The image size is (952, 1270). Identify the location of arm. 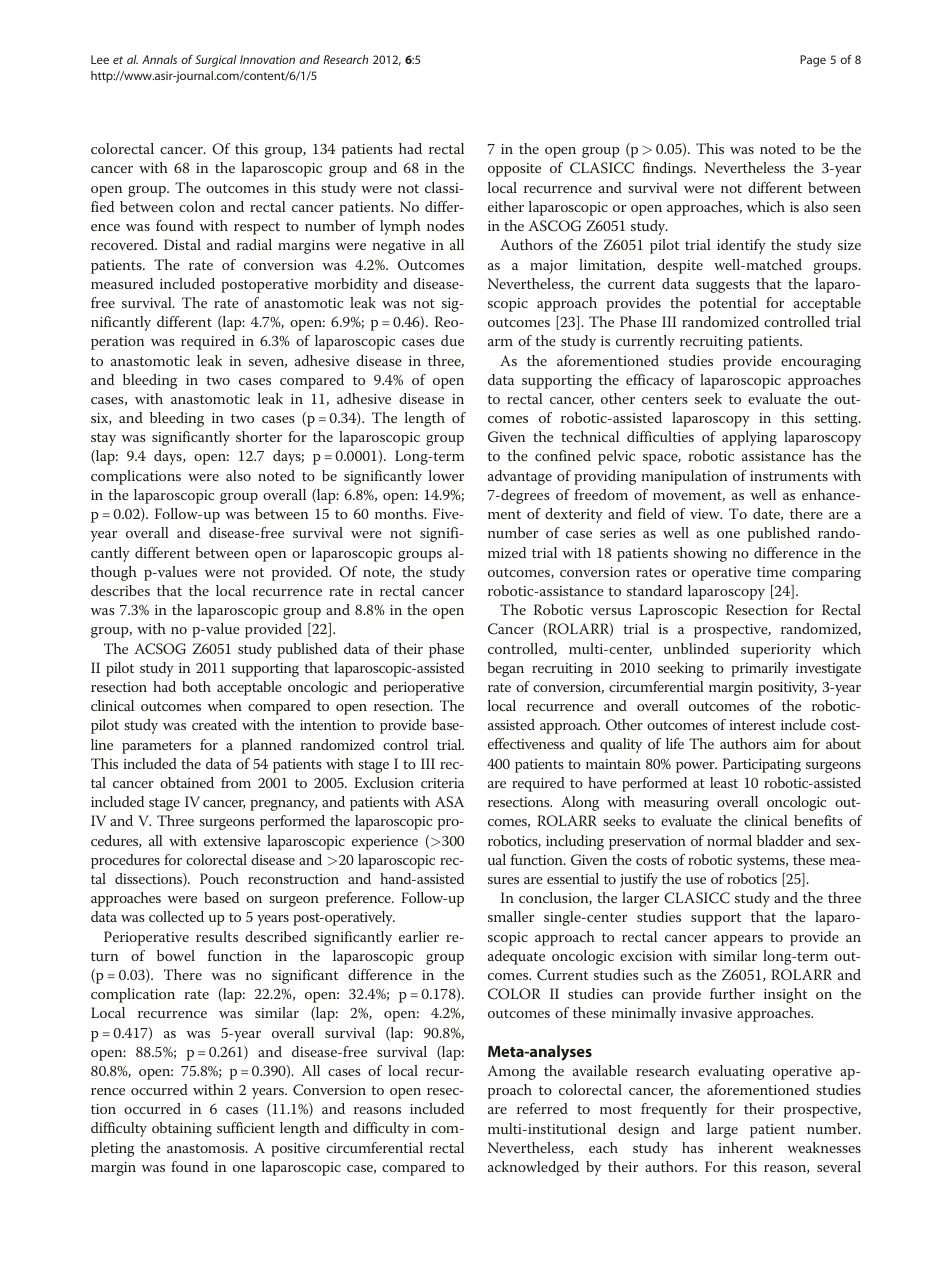
(500, 342).
